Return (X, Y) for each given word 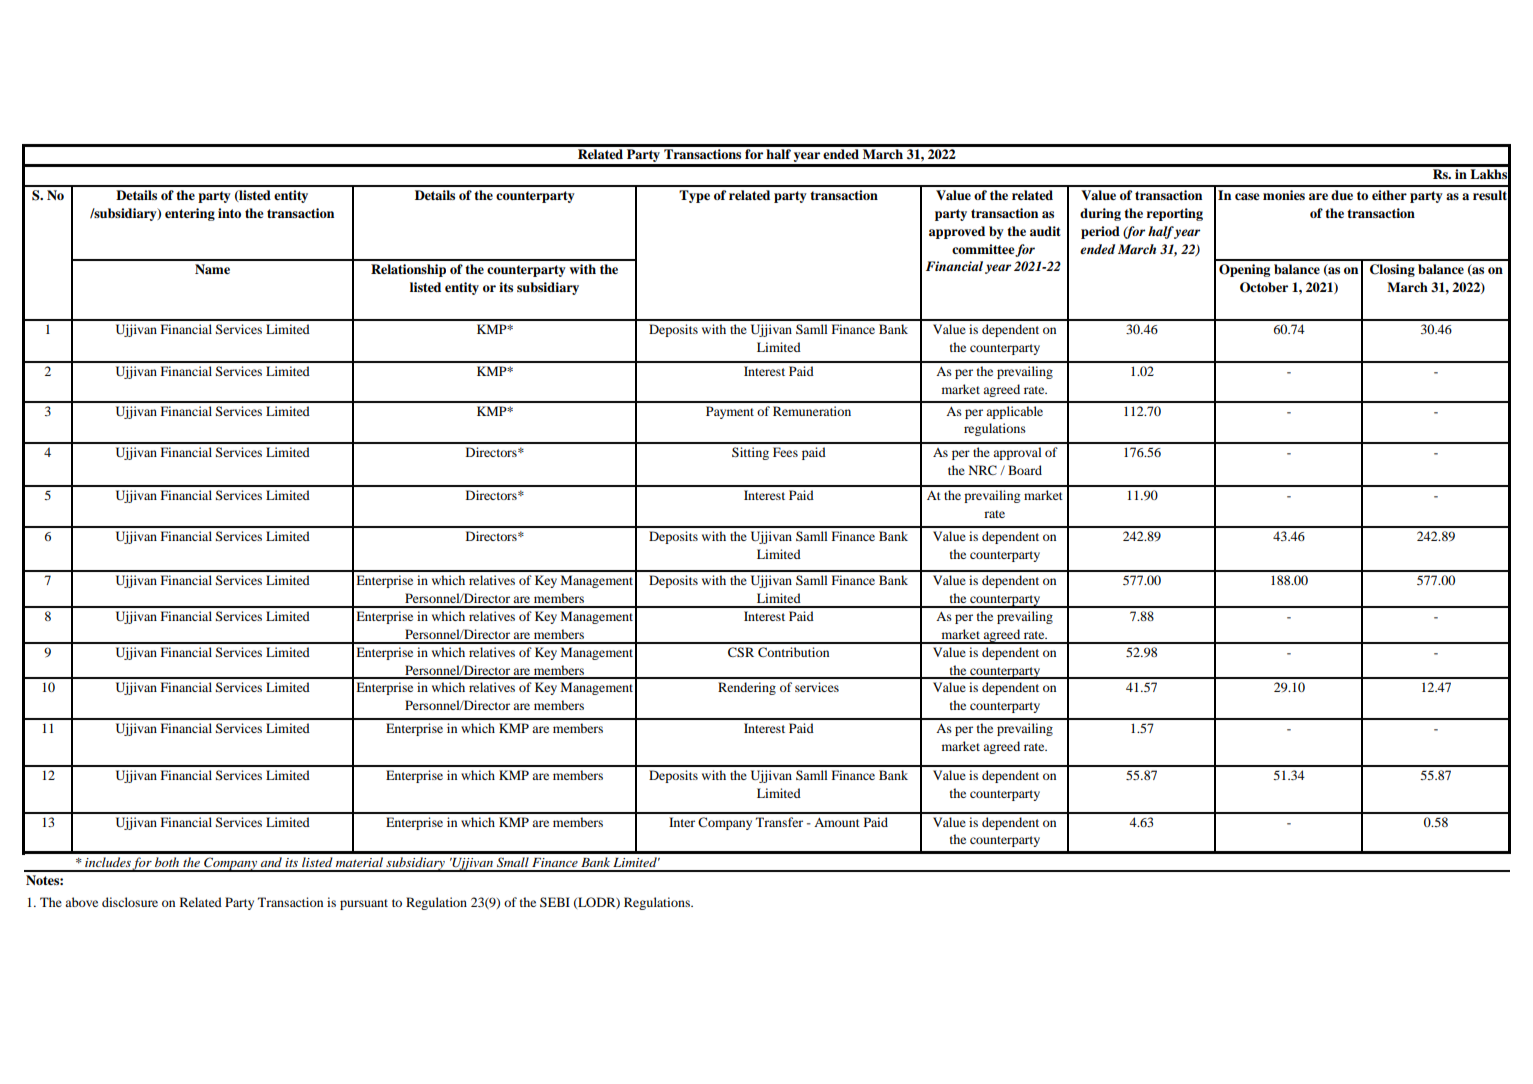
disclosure (130, 902)
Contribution (793, 652)
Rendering (747, 688)
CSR (741, 652)
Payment (730, 412)
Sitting (750, 453)
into (229, 213)
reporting (1175, 214)
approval (1017, 453)
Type (694, 196)
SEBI (555, 902)
